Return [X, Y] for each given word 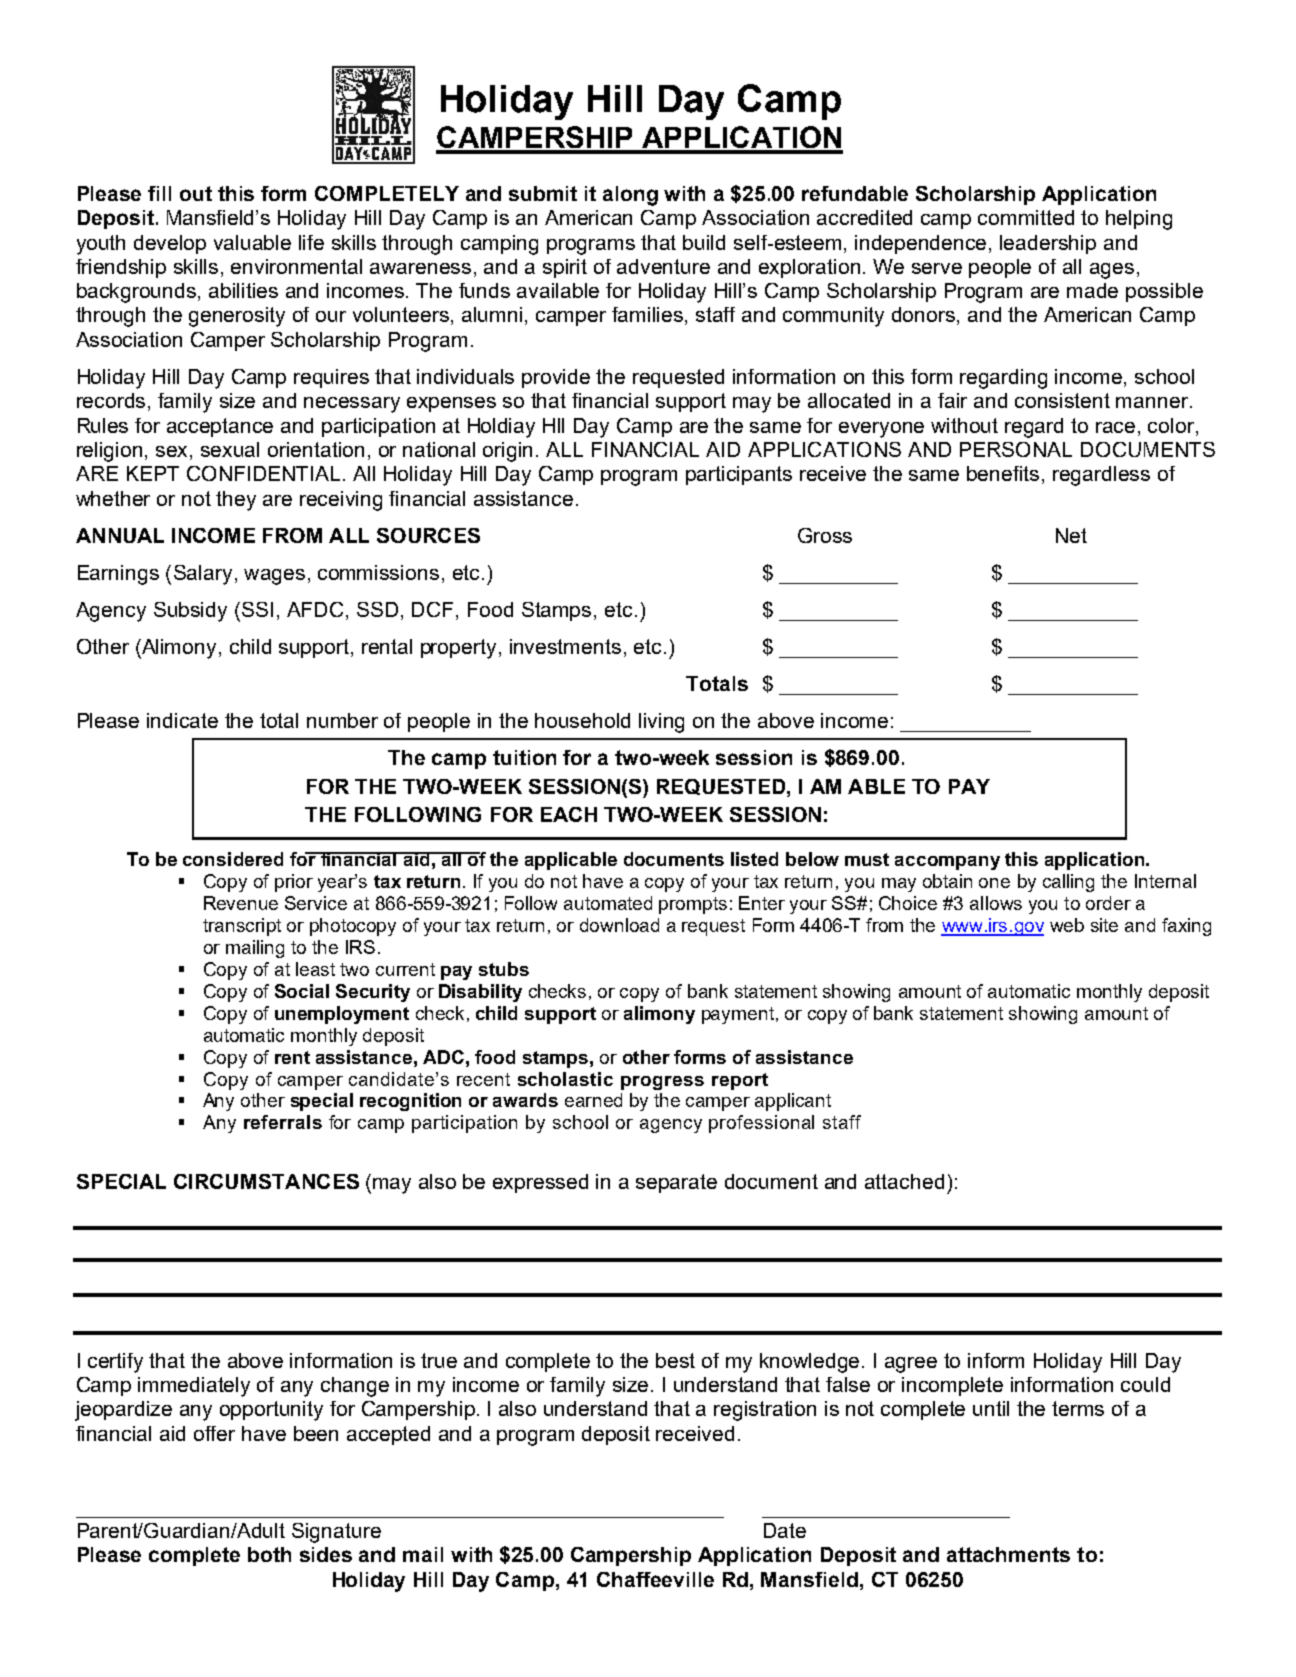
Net [1071, 535]
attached [904, 1181]
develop [170, 244]
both [269, 1554]
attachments [1008, 1554]
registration [765, 1411]
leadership [1048, 244]
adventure [663, 266]
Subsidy [190, 612]
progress [662, 1083]
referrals [283, 1122]
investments [565, 646]
